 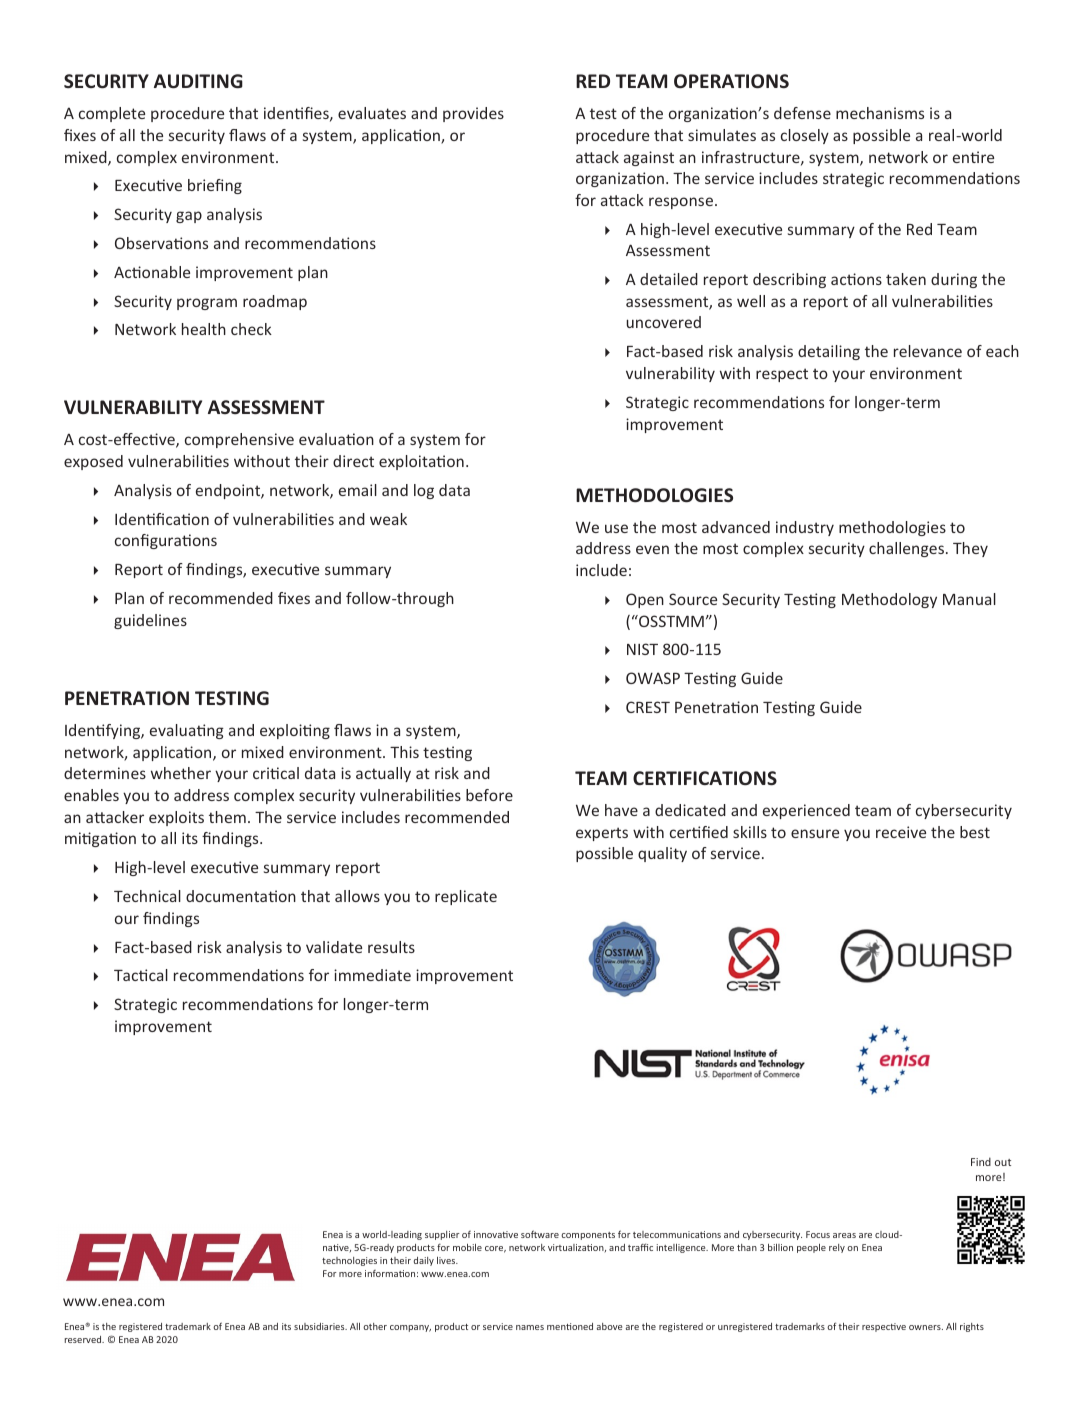 I want to click on relevance, so click(x=928, y=351).
